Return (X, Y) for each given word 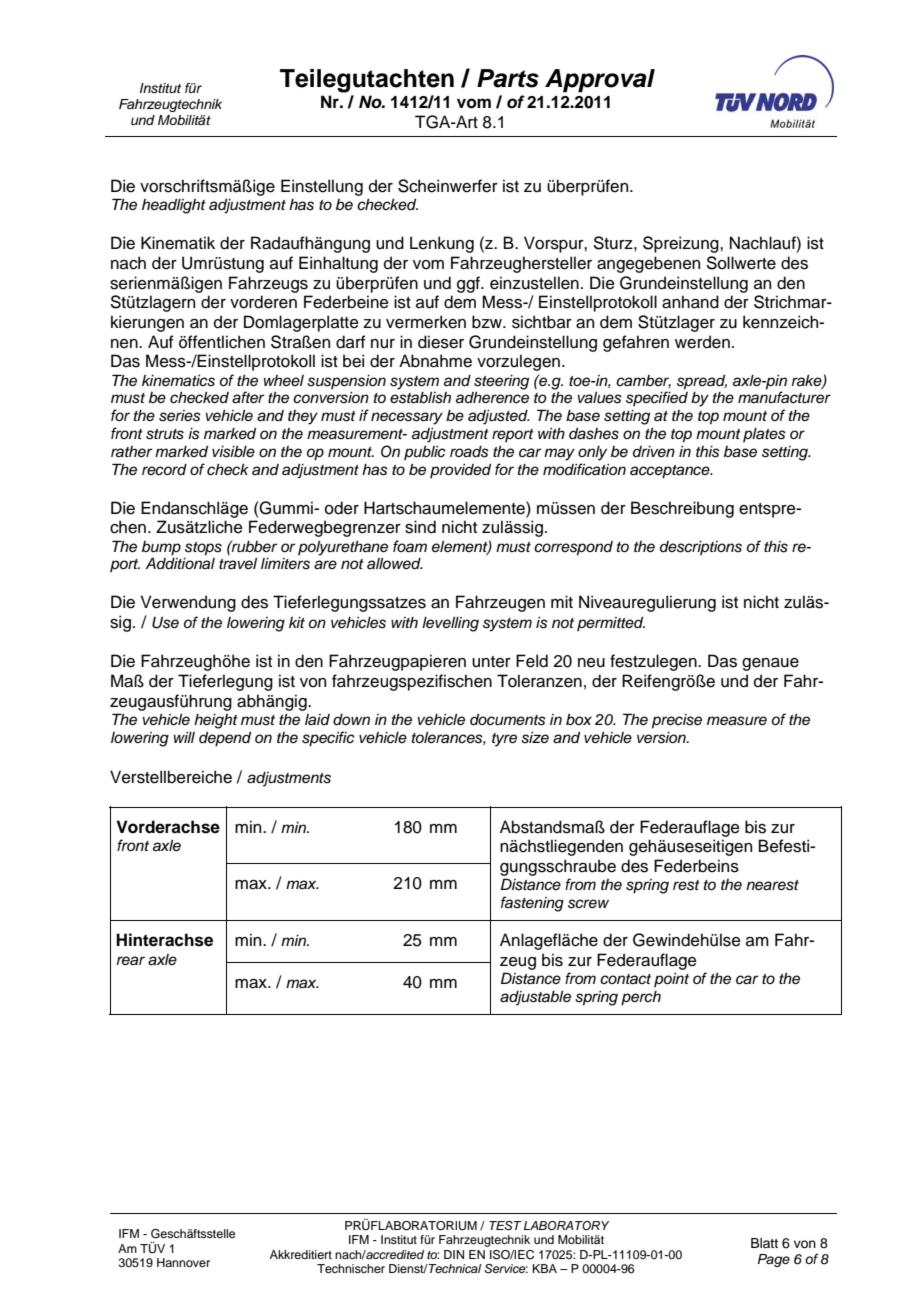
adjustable (535, 998)
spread (702, 382)
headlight (174, 206)
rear (131, 960)
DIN (454, 1254)
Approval (600, 80)
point (671, 980)
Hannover (183, 1262)
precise (677, 721)
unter (491, 662)
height (216, 721)
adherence (492, 398)
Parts (508, 78)
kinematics (178, 381)
